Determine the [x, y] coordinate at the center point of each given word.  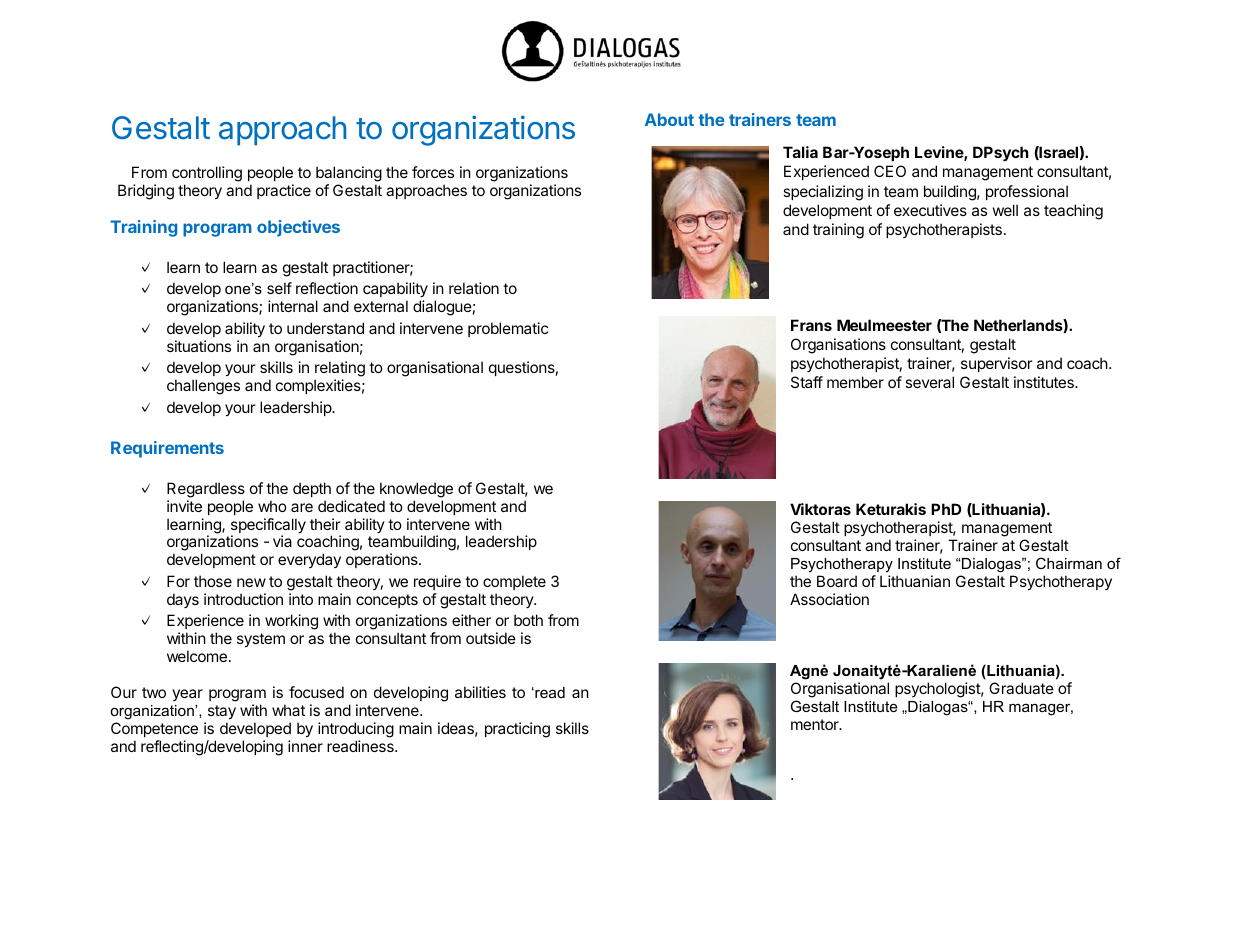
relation [474, 288]
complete [514, 582]
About [669, 119]
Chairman [1069, 563]
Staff [807, 382]
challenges [203, 387]
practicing [517, 730]
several [929, 382]
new [251, 582]
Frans [811, 325]
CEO [890, 171]
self [279, 288]
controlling [207, 174]
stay [222, 712]
